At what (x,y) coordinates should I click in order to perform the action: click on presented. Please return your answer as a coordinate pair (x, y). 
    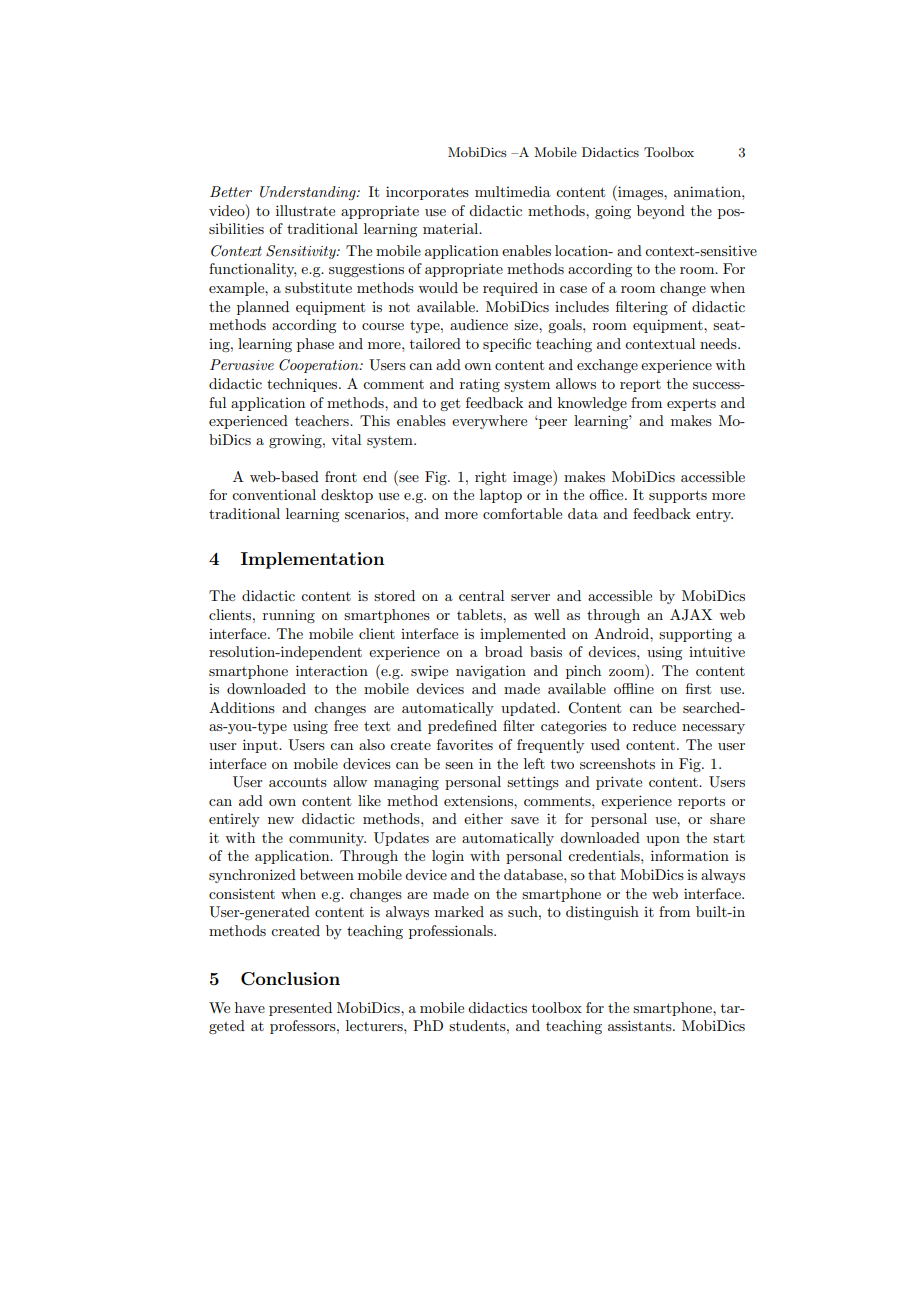
    Looking at the image, I should click on (300, 1009).
